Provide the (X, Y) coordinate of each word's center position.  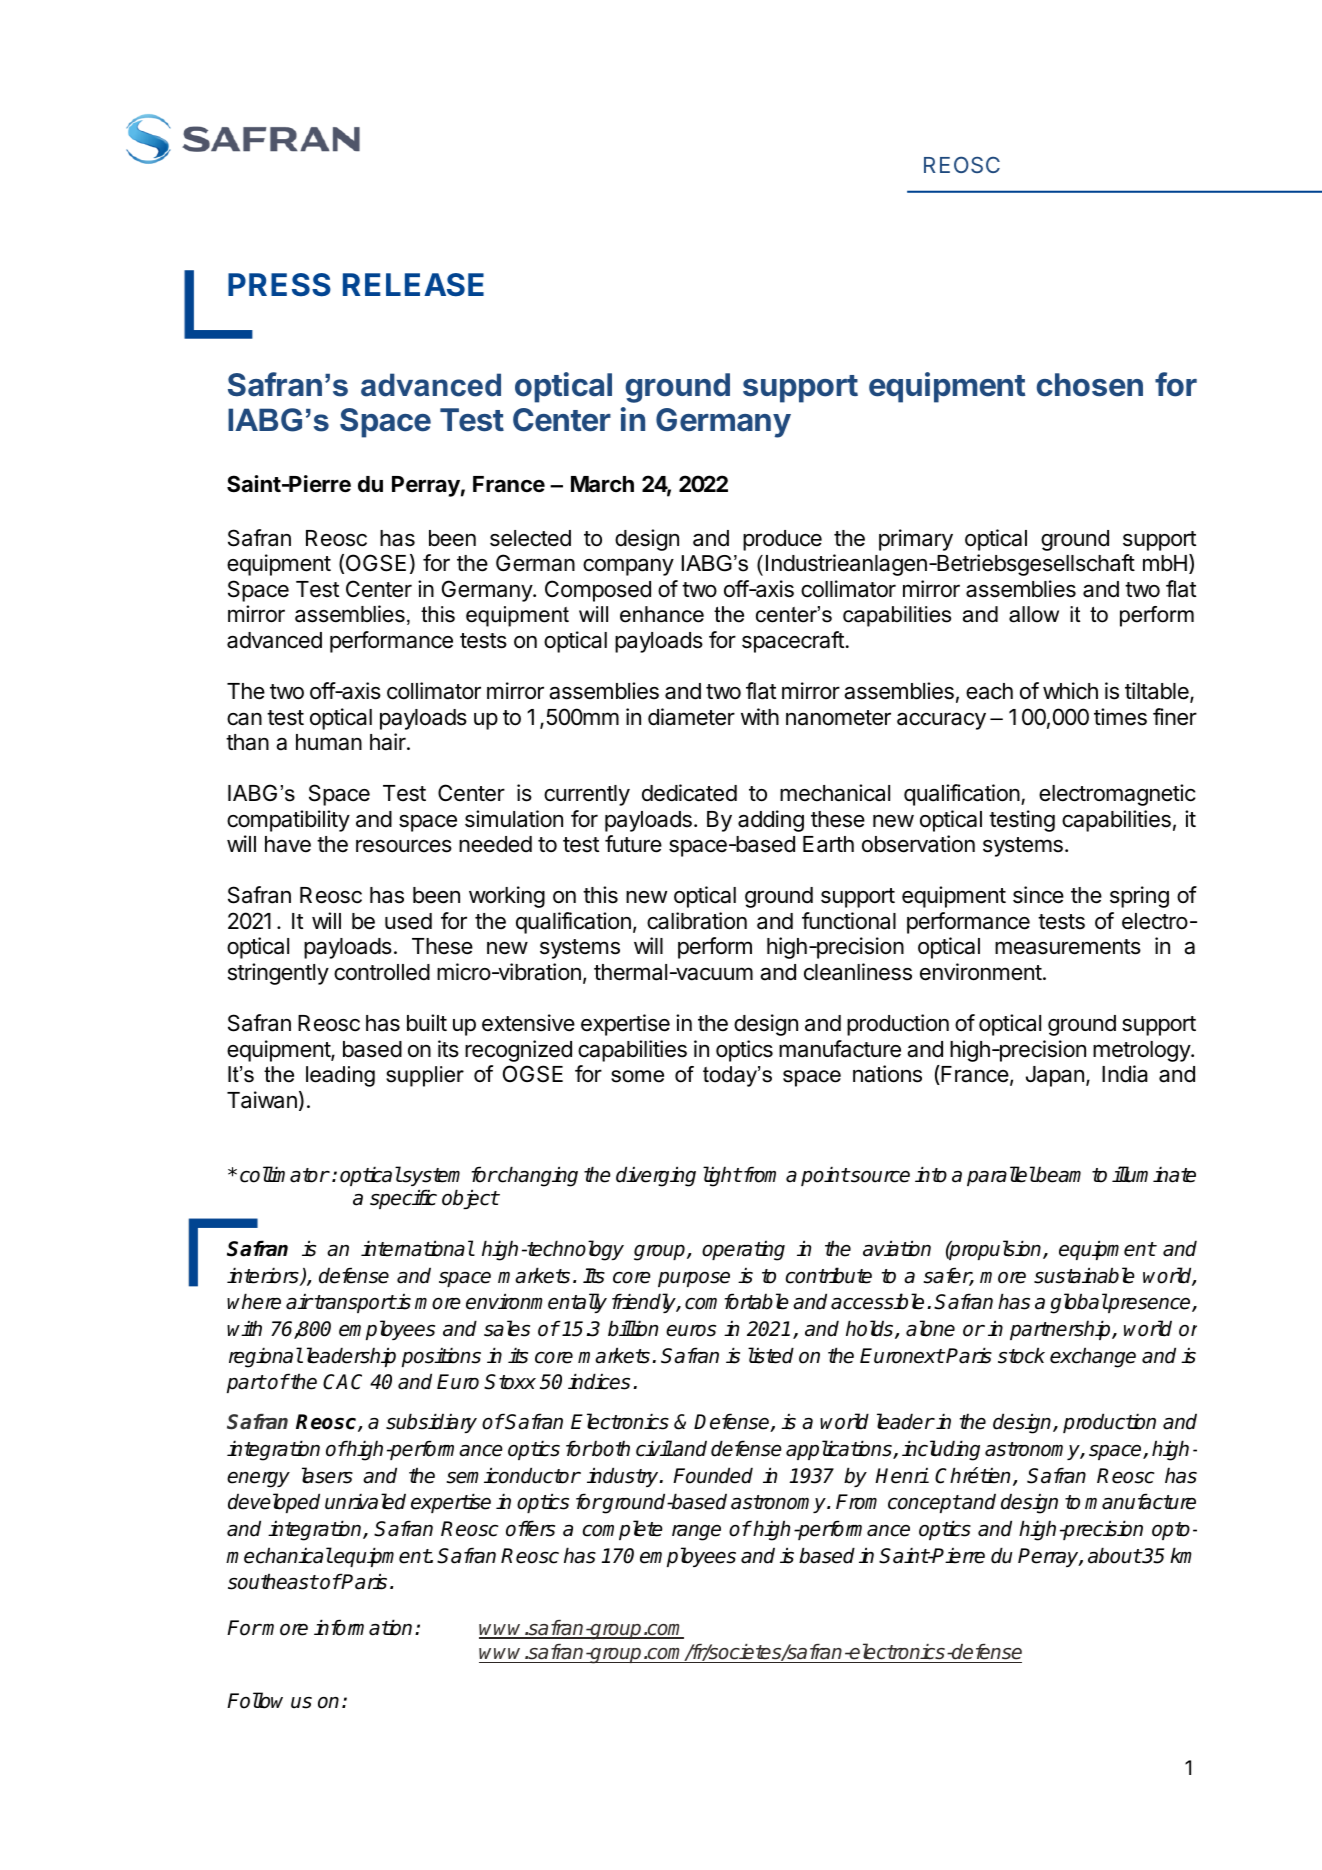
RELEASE (413, 285)
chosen (1090, 385)
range (696, 1533)
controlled (382, 972)
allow (1034, 614)
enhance (662, 614)
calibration (697, 921)
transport (354, 1304)
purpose (694, 1279)
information (363, 1627)
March (602, 484)
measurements (1068, 947)
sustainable (1084, 1275)
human (329, 742)
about (1115, 1555)
